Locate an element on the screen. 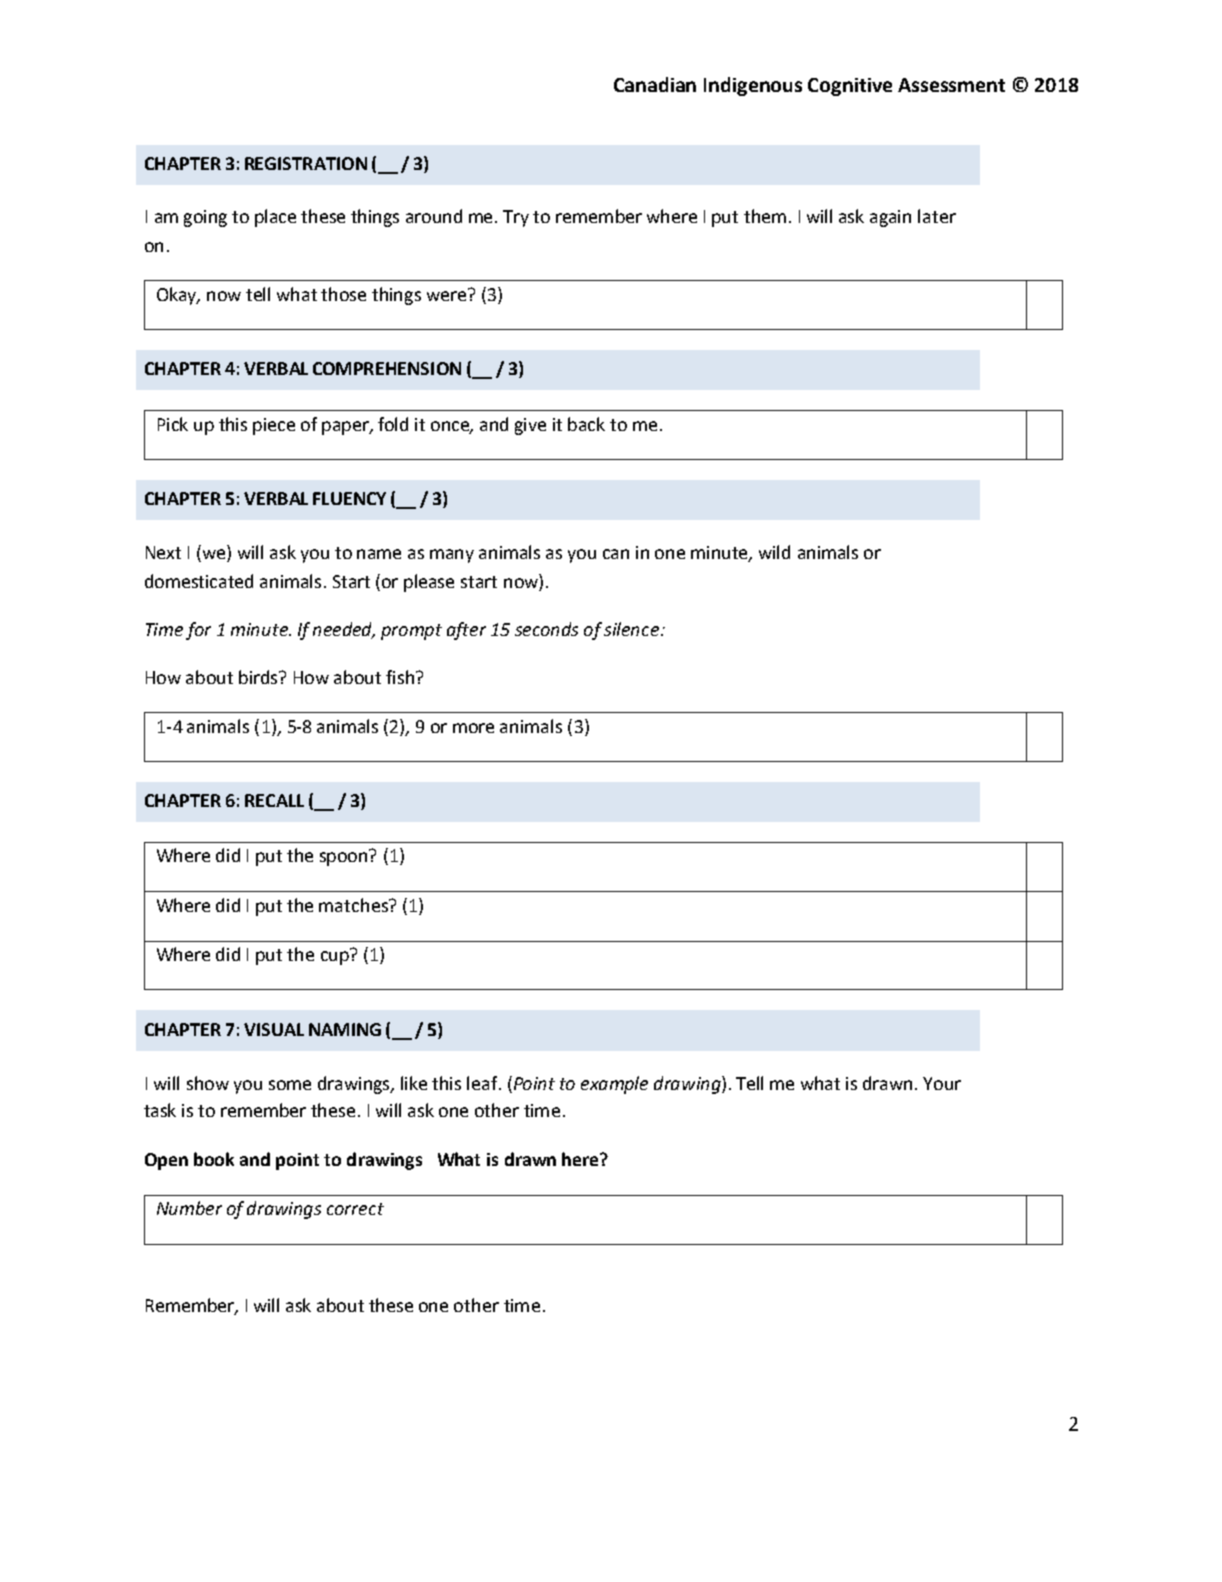 This screenshot has width=1222, height=1582. Canadian is located at coordinates (655, 84).
